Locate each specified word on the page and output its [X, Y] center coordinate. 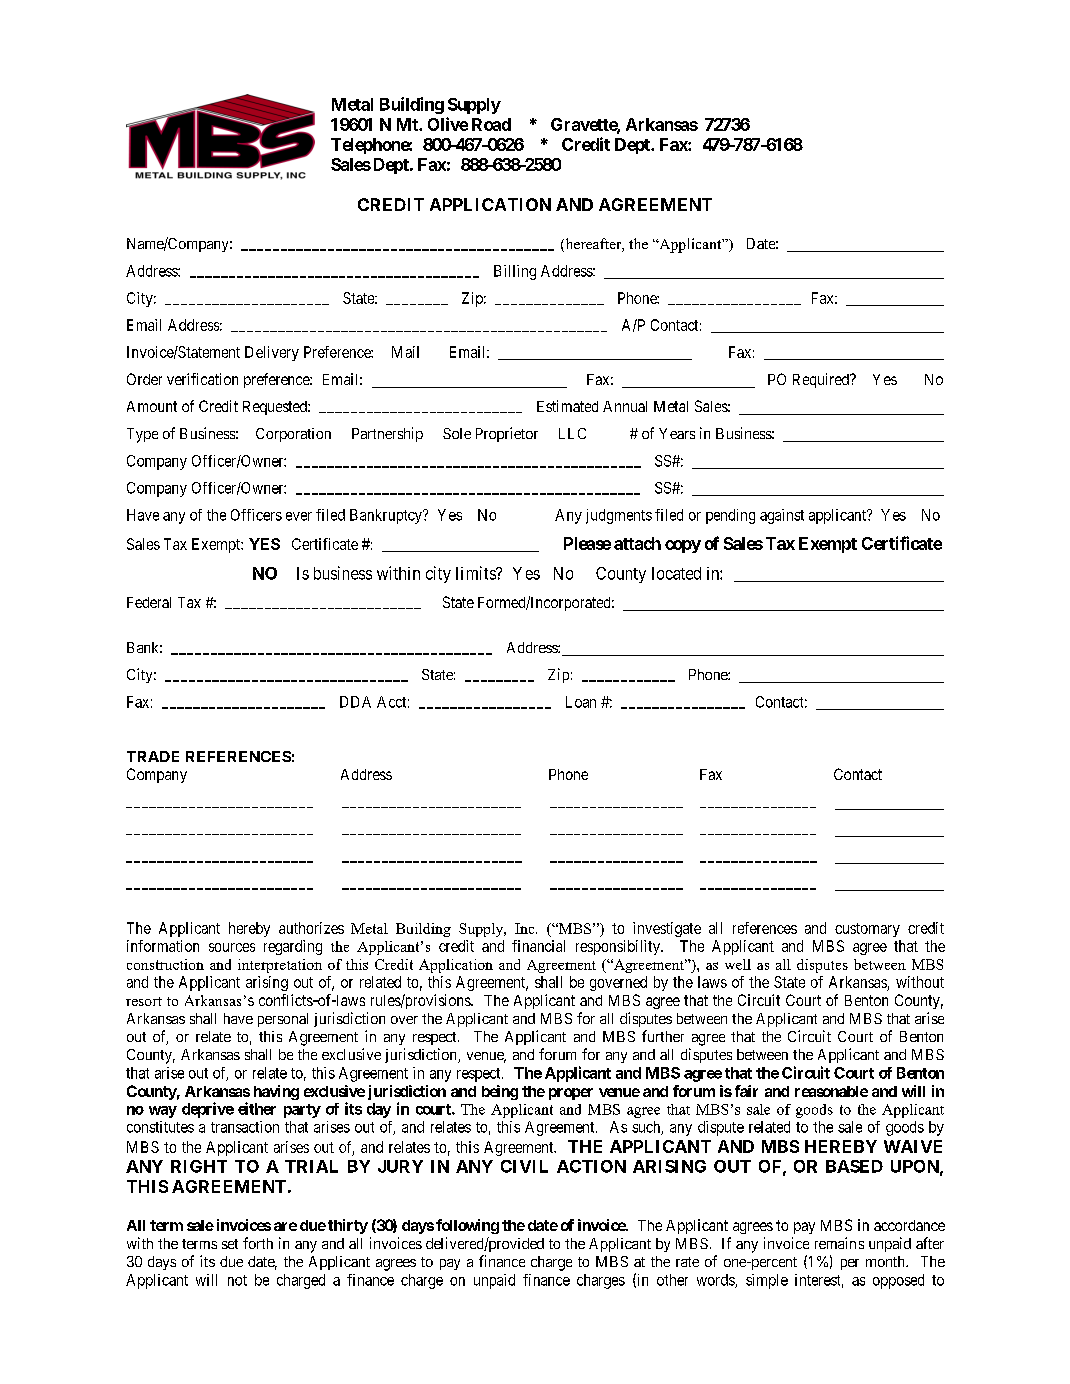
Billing [515, 272]
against [782, 516]
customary [867, 930]
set [230, 1244]
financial [538, 946]
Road [491, 124]
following [467, 1226]
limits [476, 573]
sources [232, 947]
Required [822, 380]
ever [299, 516]
